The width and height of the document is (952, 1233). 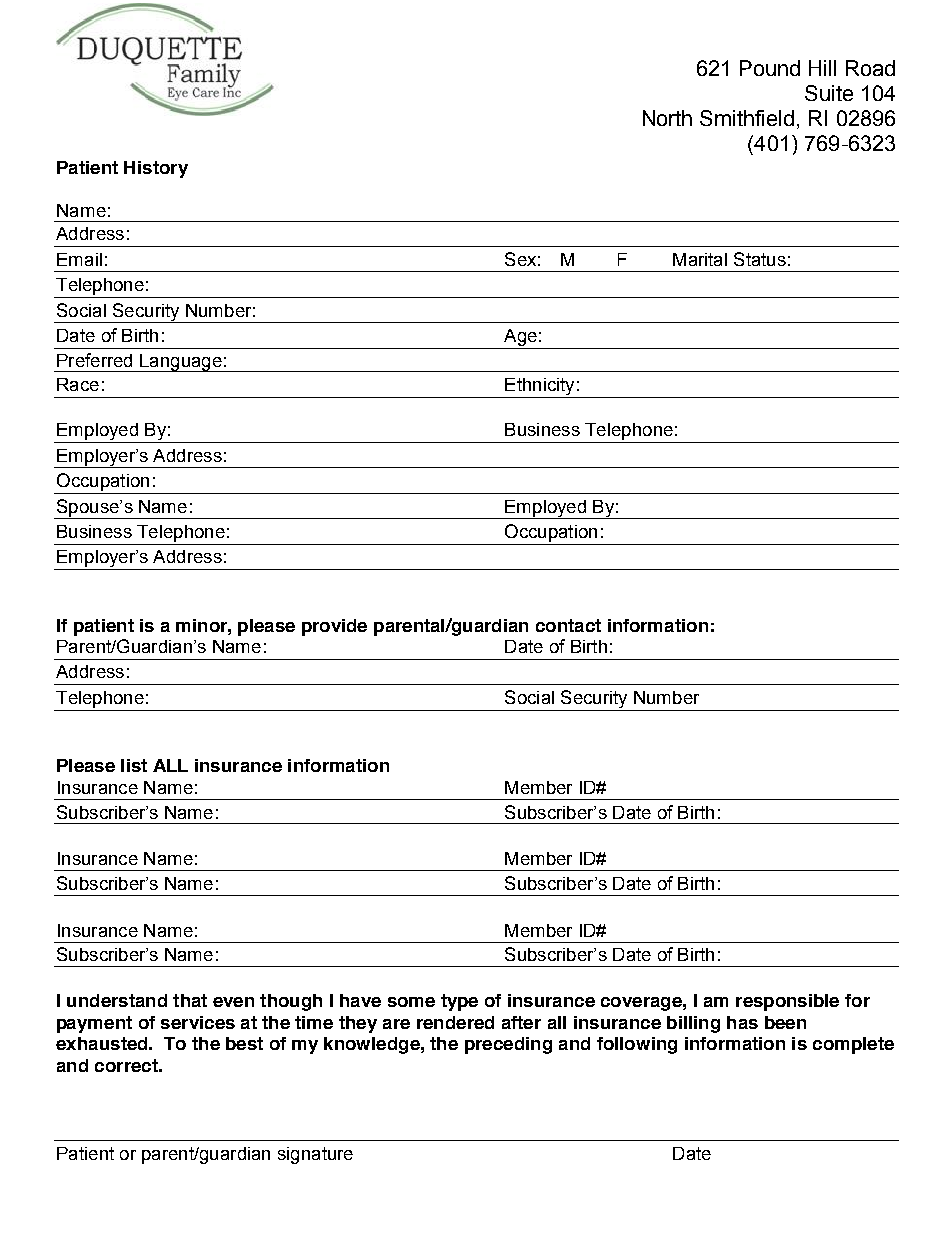 I want to click on list, so click(x=134, y=765).
